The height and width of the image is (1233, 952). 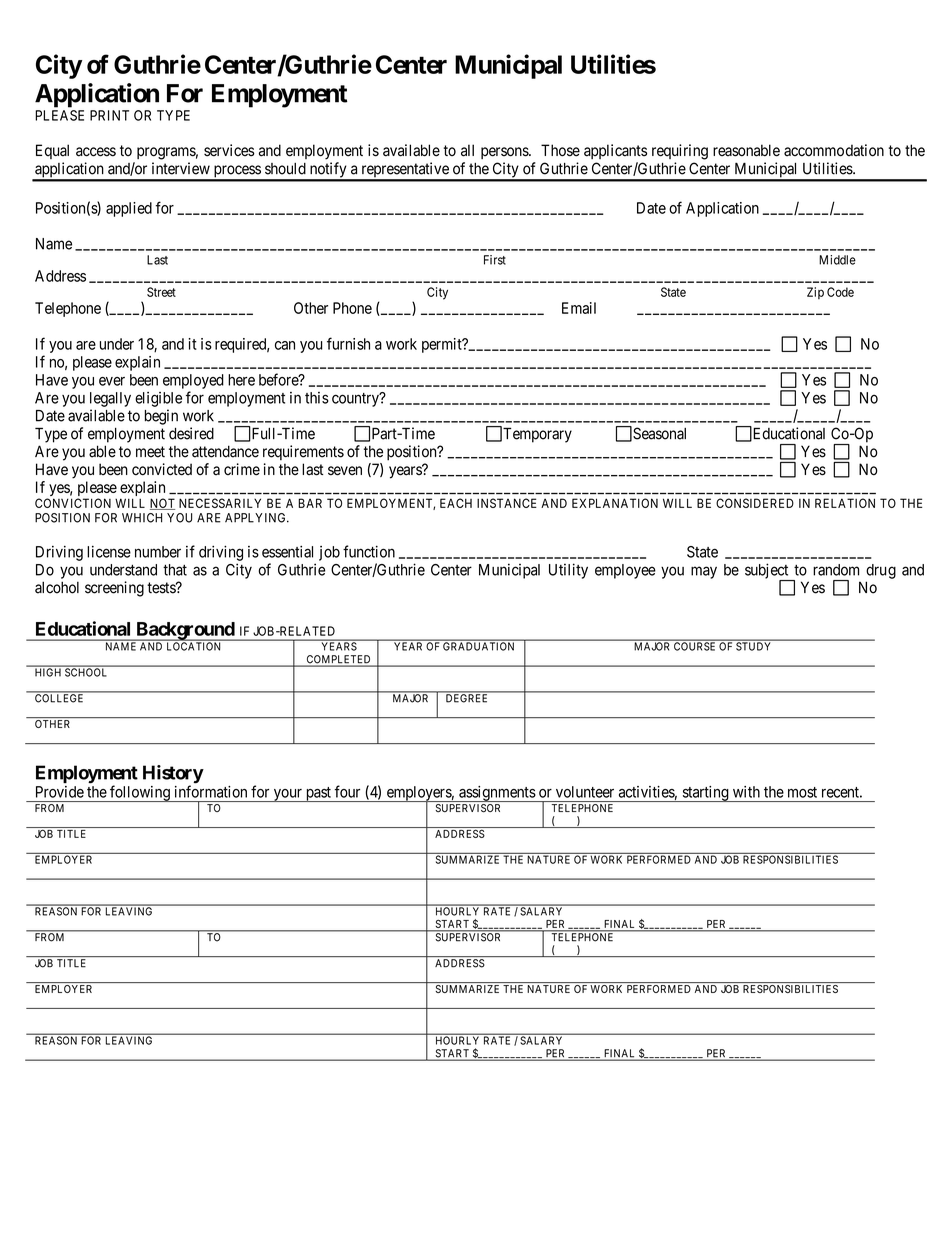 What do you see at coordinates (755, 503) in the image?
I see `CONSIDERED` at bounding box center [755, 503].
